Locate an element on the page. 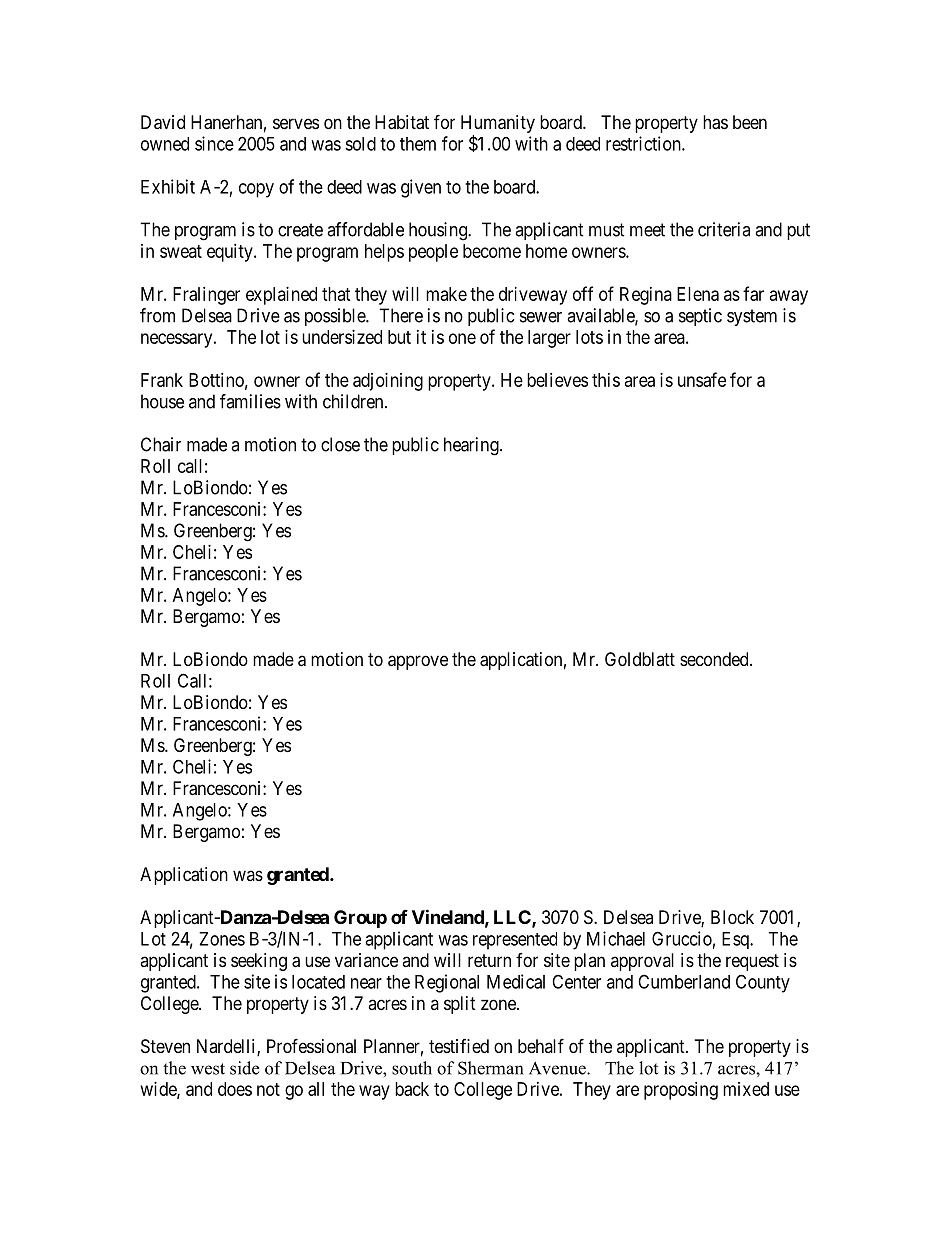  approve is located at coordinates (418, 662).
